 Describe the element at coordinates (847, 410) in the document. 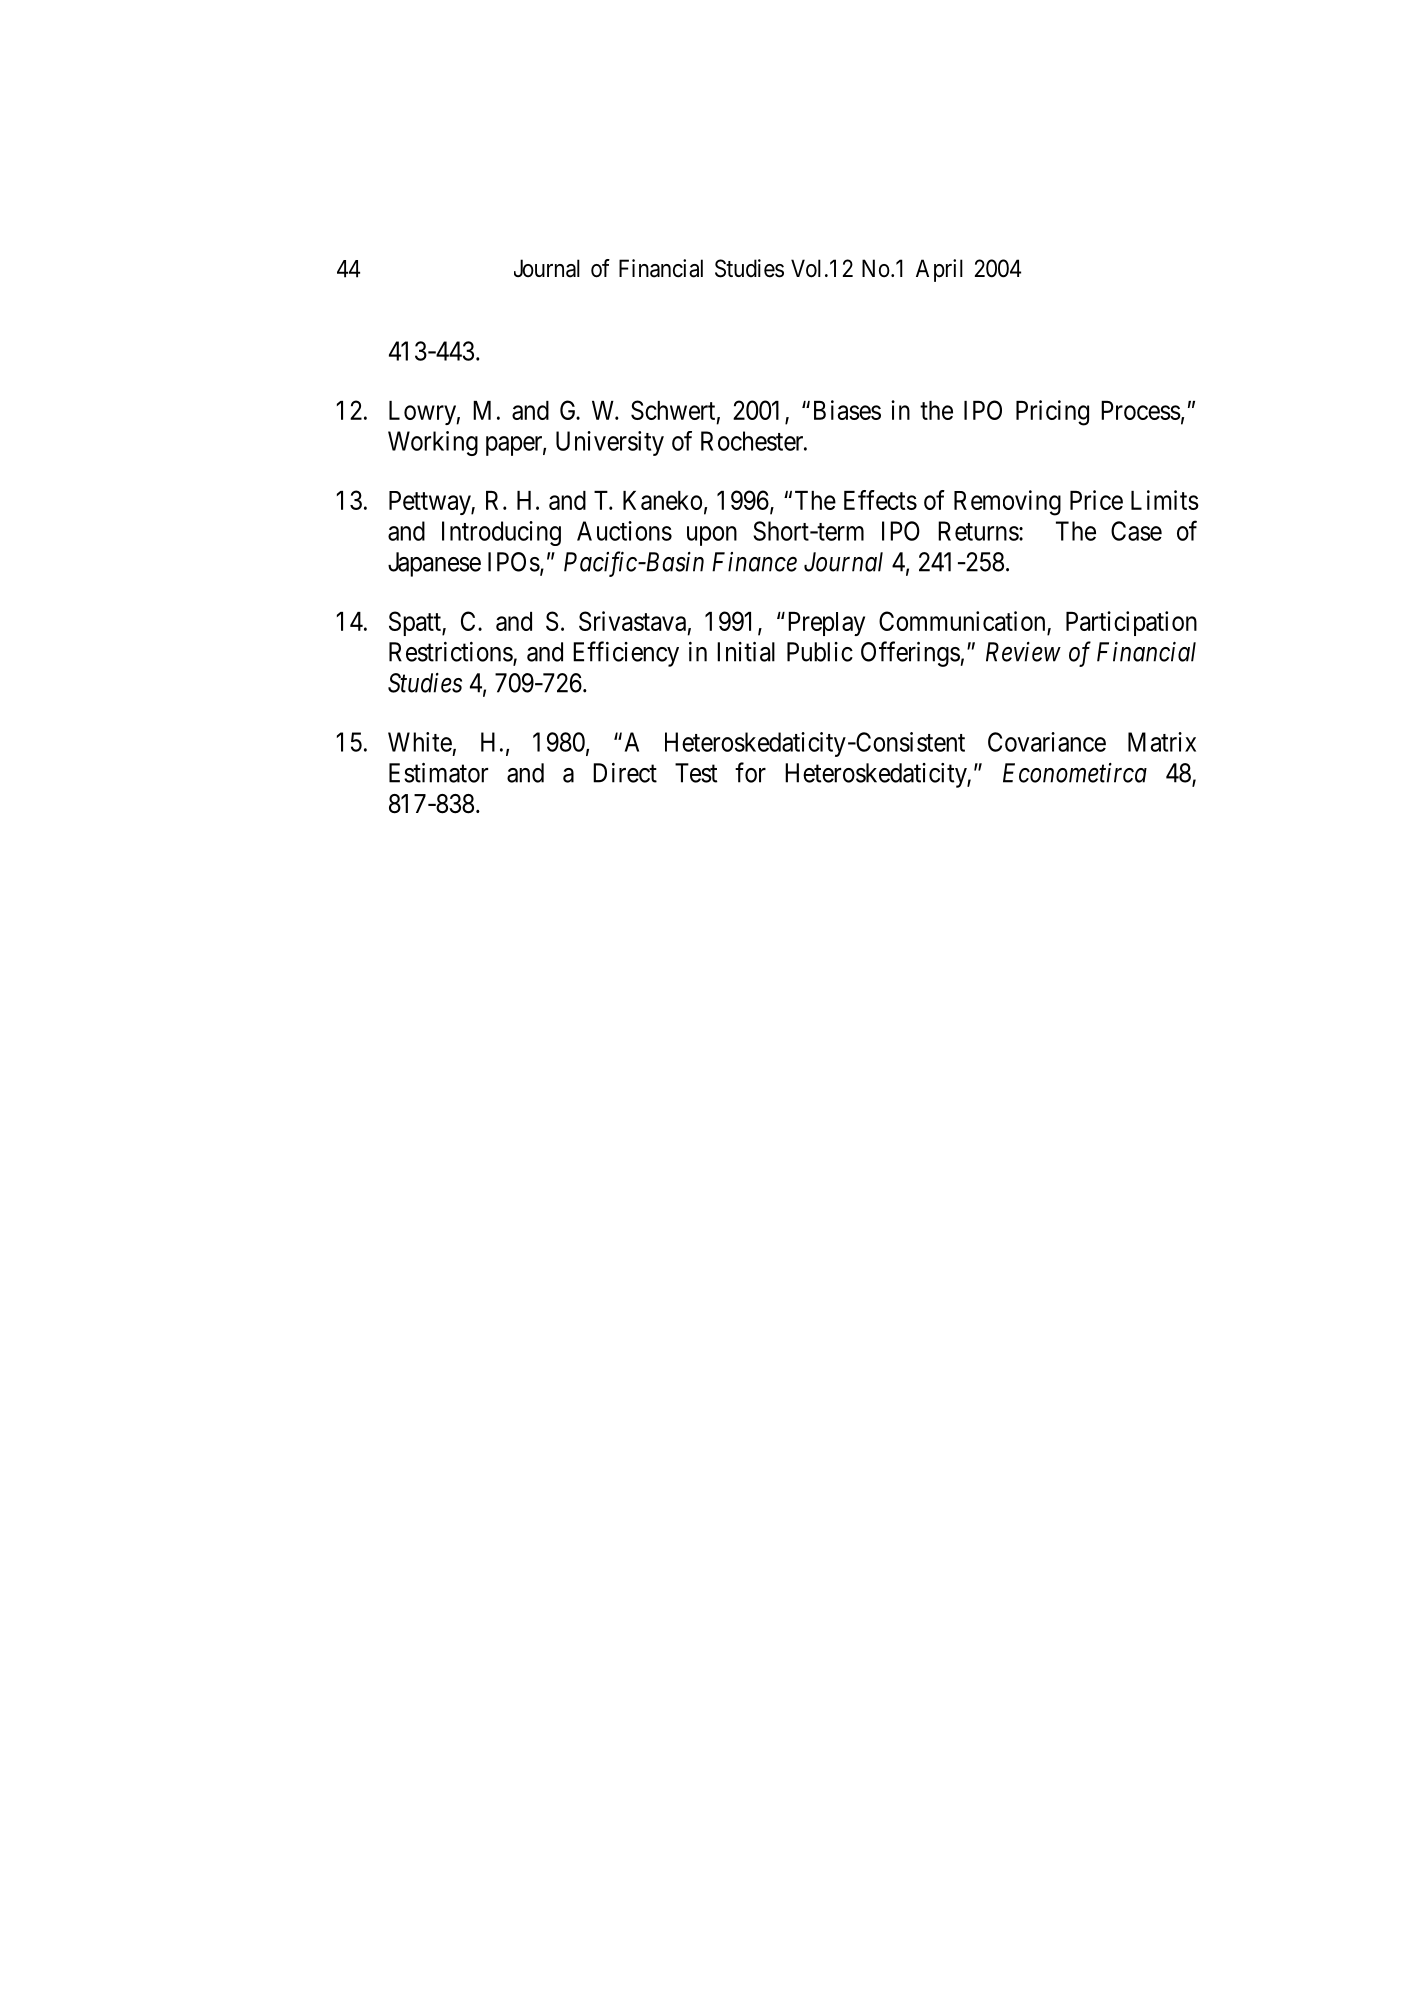

I see `Biases` at that location.
